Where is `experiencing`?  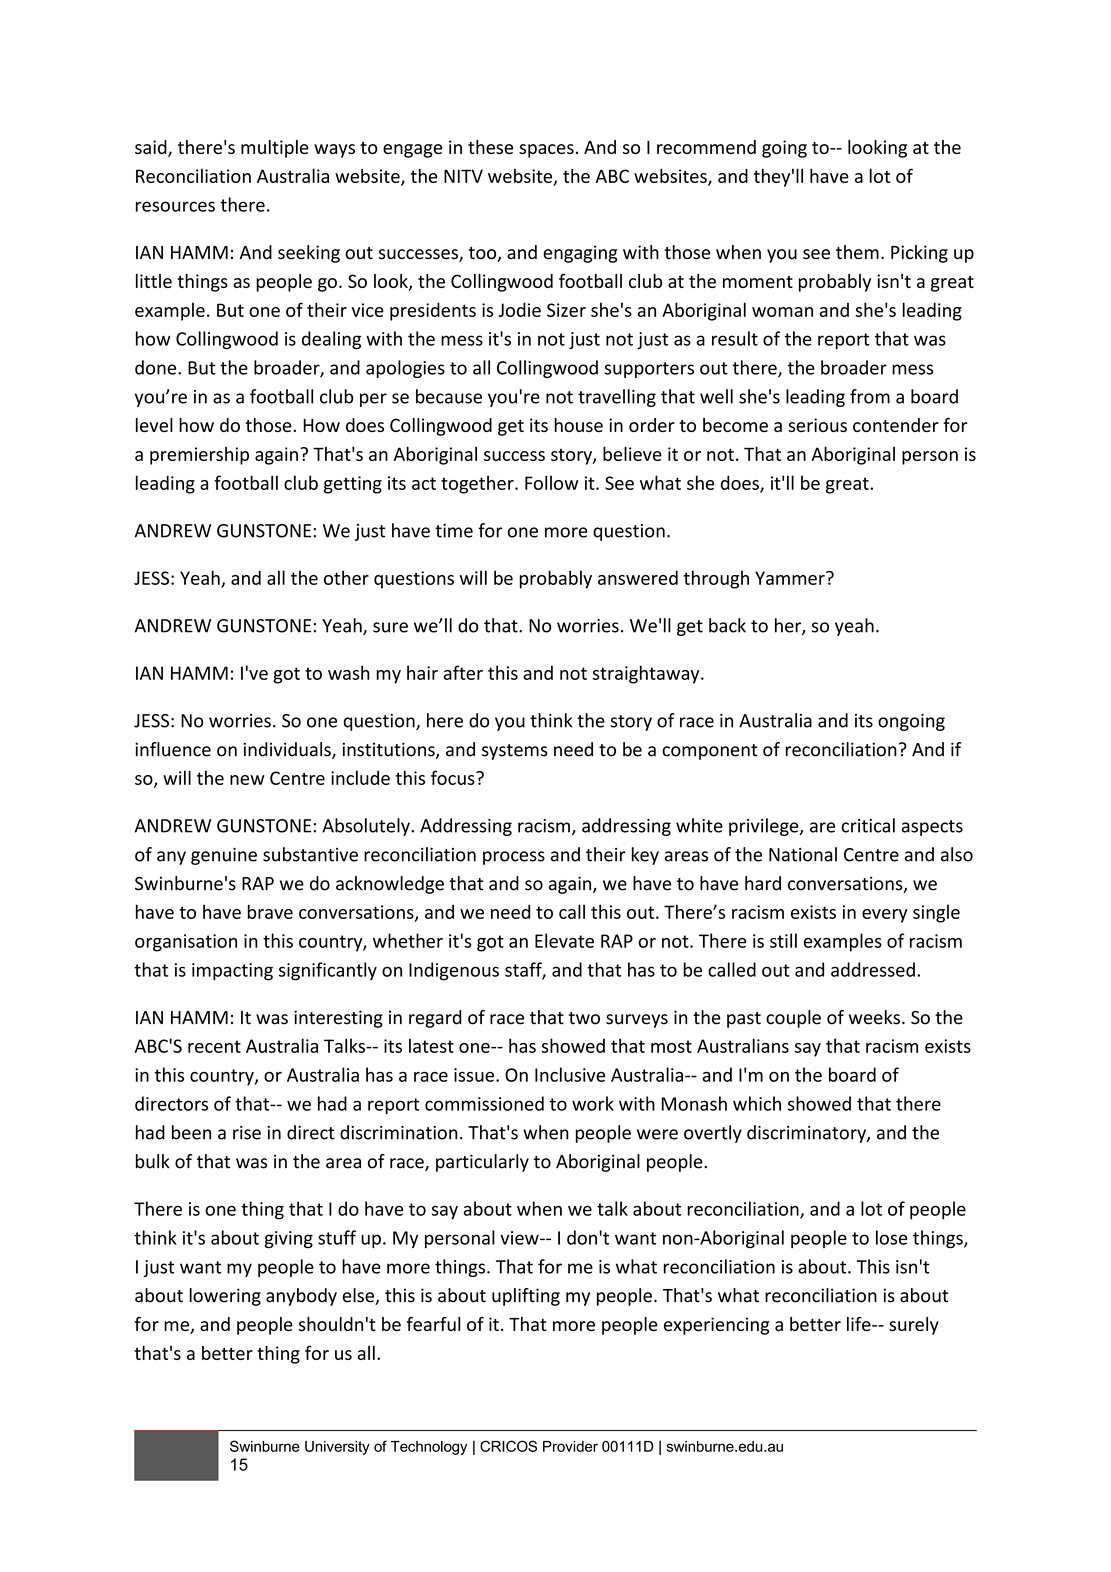 experiencing is located at coordinates (716, 1326).
